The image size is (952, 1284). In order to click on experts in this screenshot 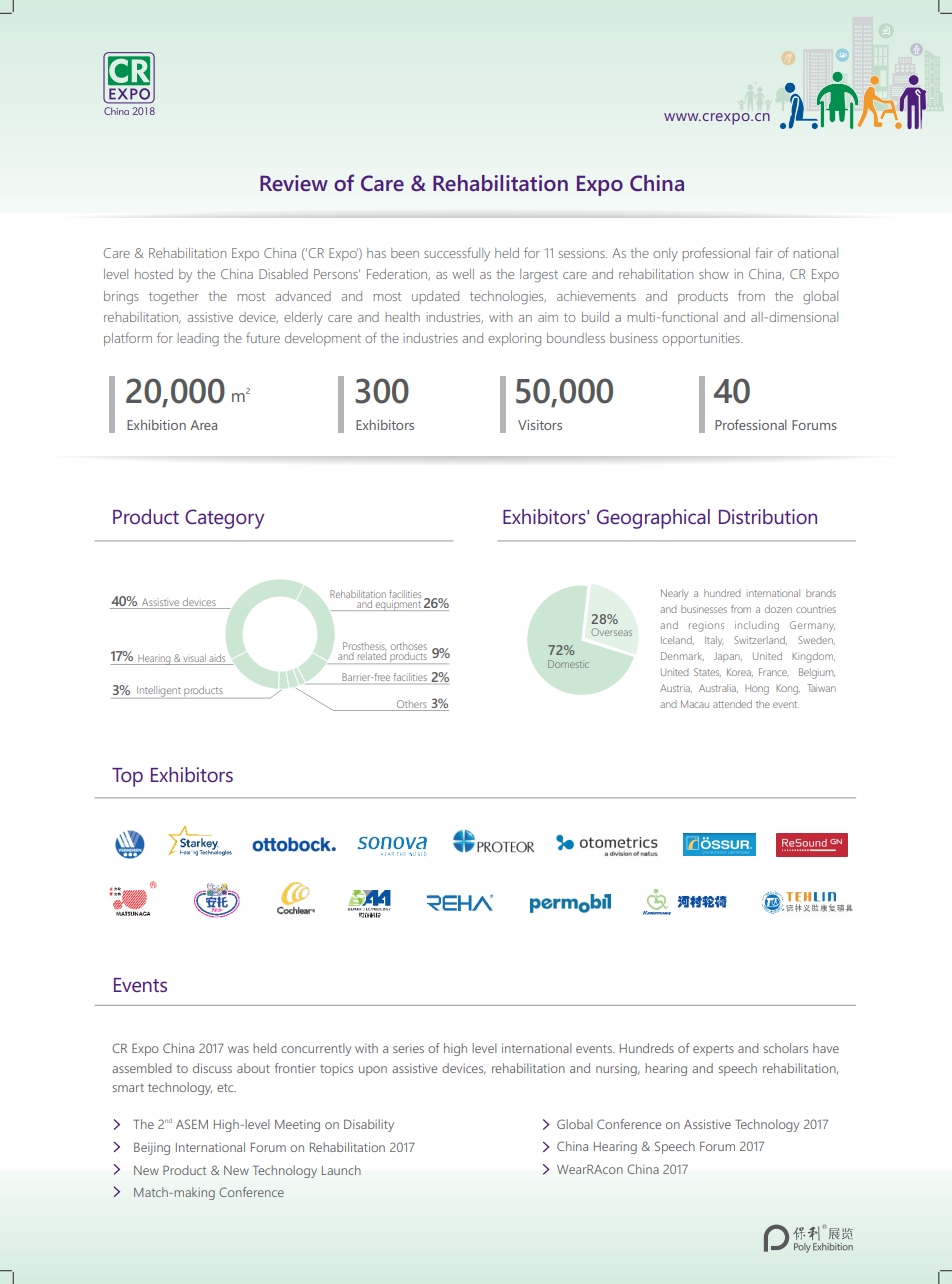, I will do `click(713, 1050)`.
